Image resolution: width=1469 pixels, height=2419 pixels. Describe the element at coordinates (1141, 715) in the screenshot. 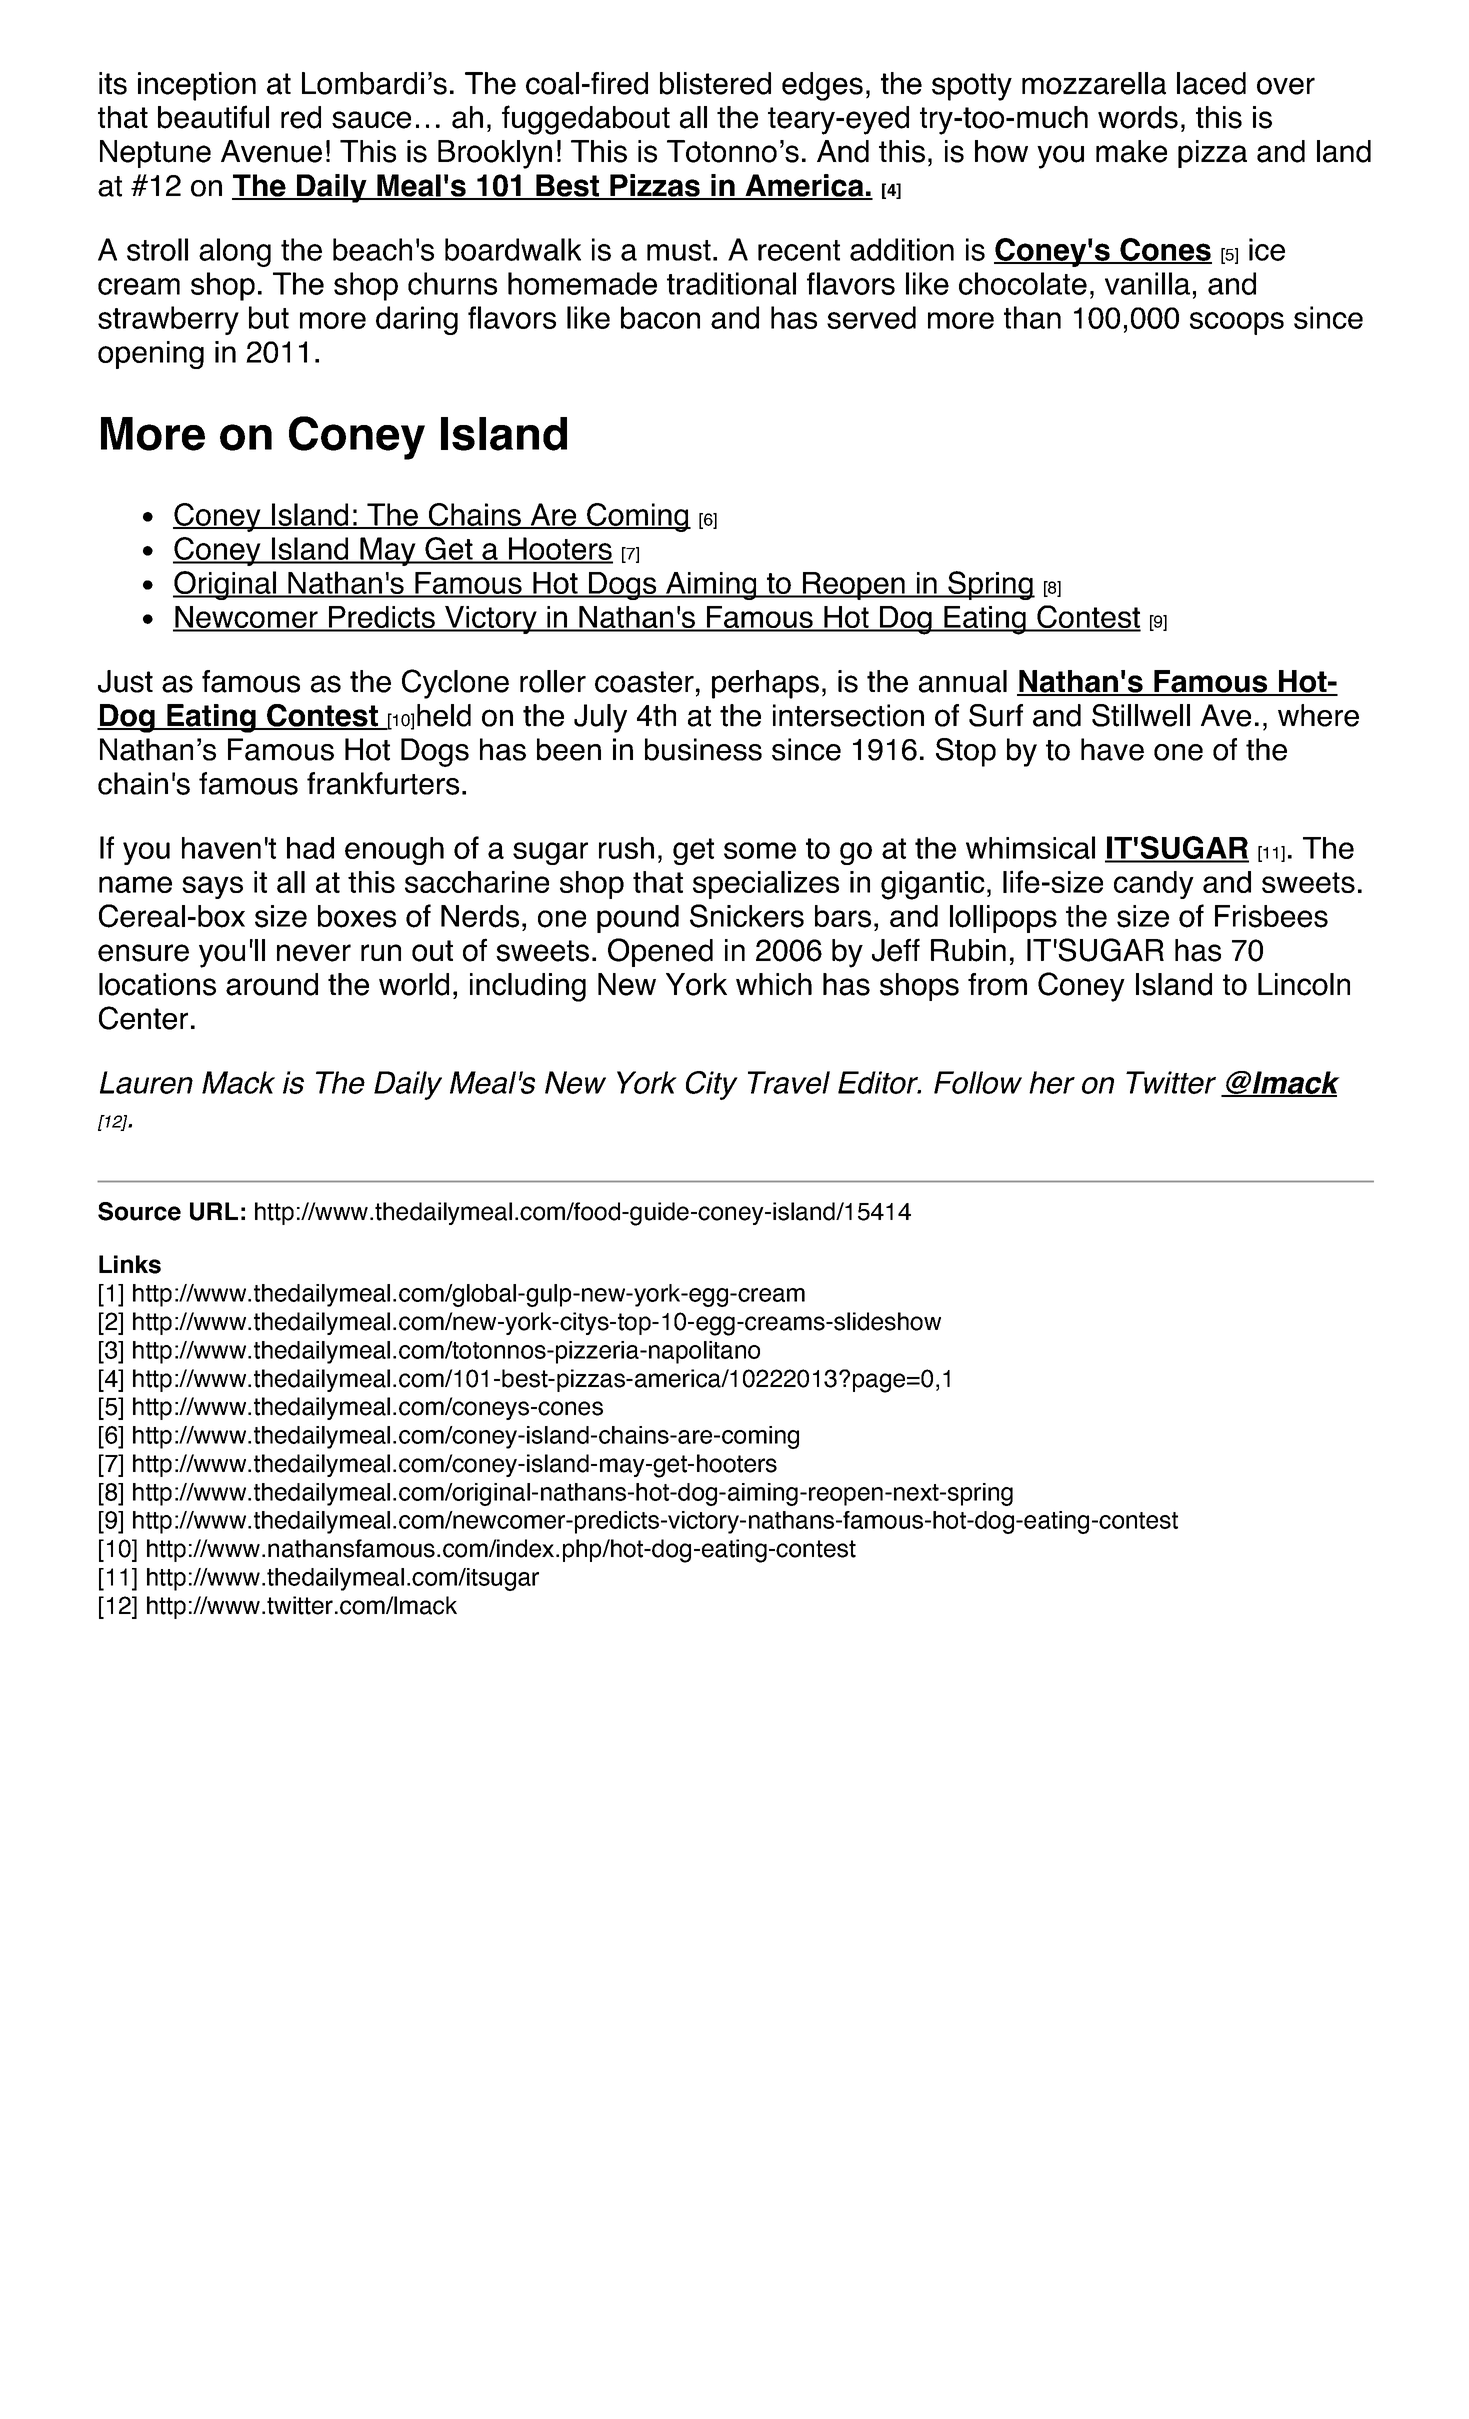

I see `Stillwell` at that location.
